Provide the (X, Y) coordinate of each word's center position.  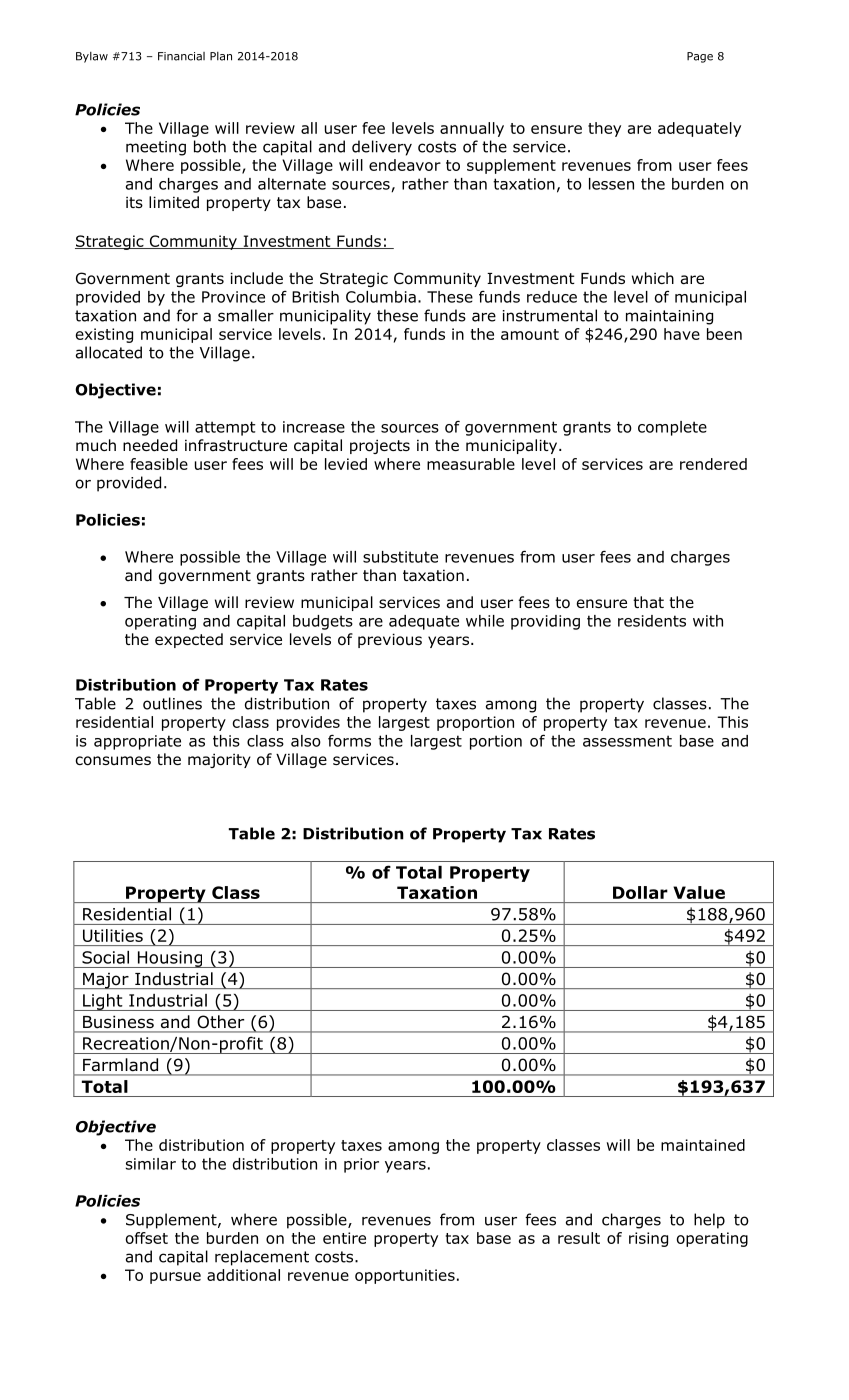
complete (672, 428)
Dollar (640, 892)
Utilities (113, 935)
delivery (382, 148)
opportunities (405, 1276)
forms (349, 740)
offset (147, 1238)
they (604, 129)
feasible (159, 464)
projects (380, 446)
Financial (181, 56)
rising (648, 1239)
